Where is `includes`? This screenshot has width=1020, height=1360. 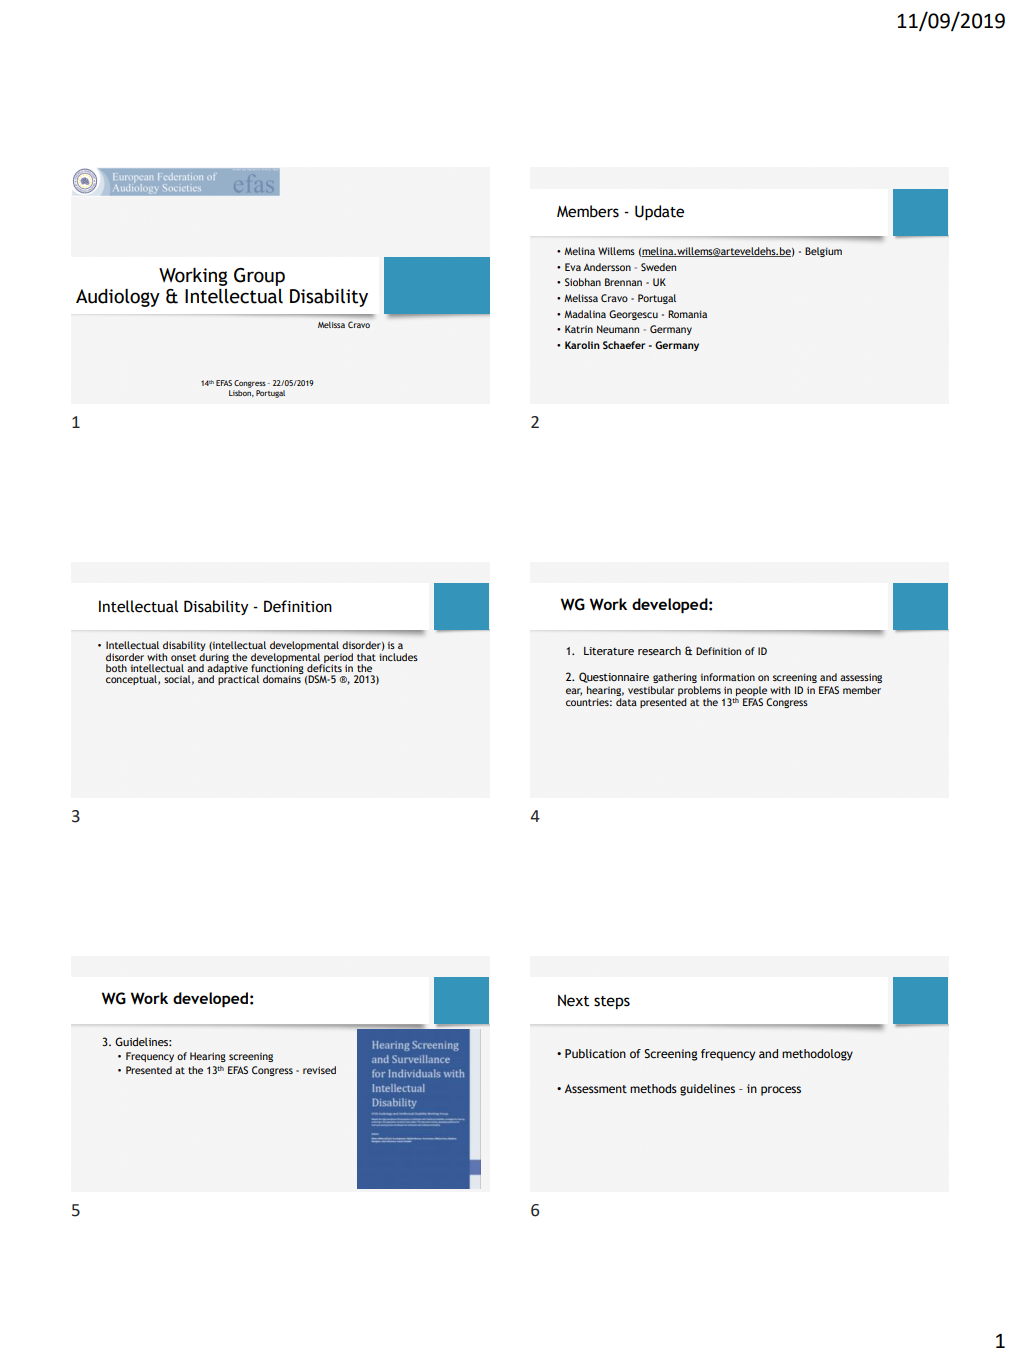
includes is located at coordinates (398, 655).
